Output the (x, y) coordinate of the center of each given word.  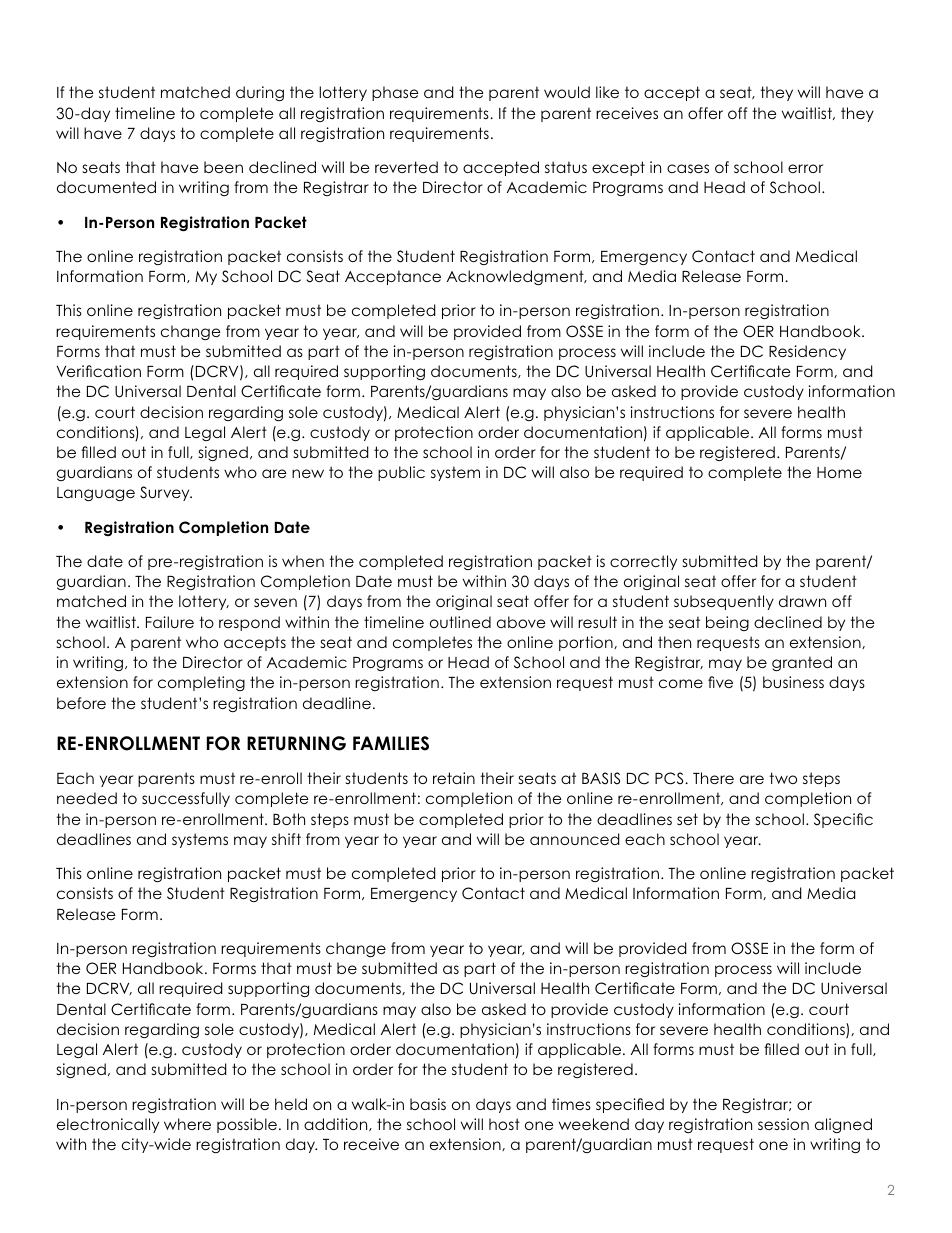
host (504, 1124)
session (783, 1124)
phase (395, 93)
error (805, 168)
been (223, 167)
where (187, 1124)
